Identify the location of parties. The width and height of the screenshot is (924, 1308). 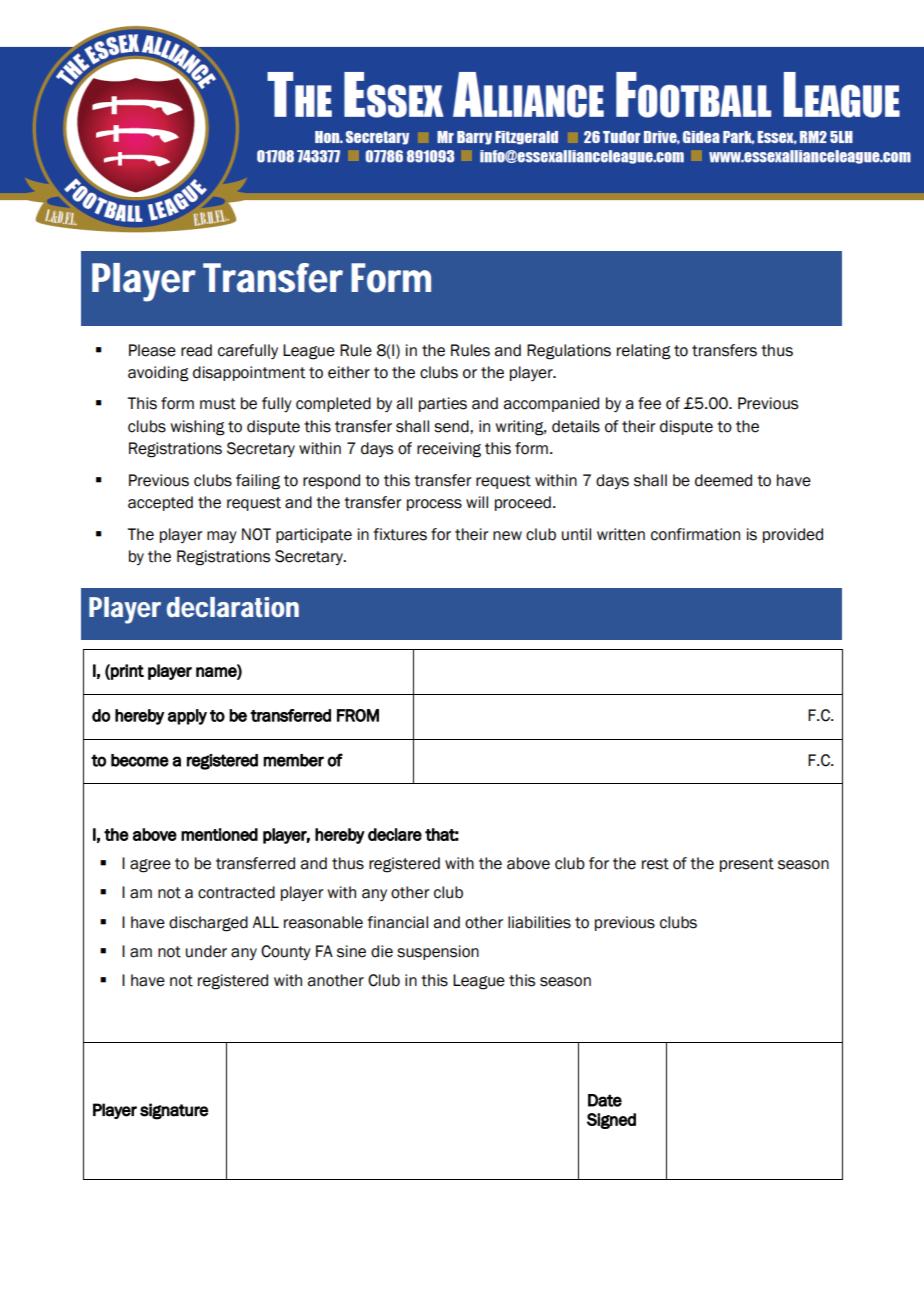
(443, 404).
